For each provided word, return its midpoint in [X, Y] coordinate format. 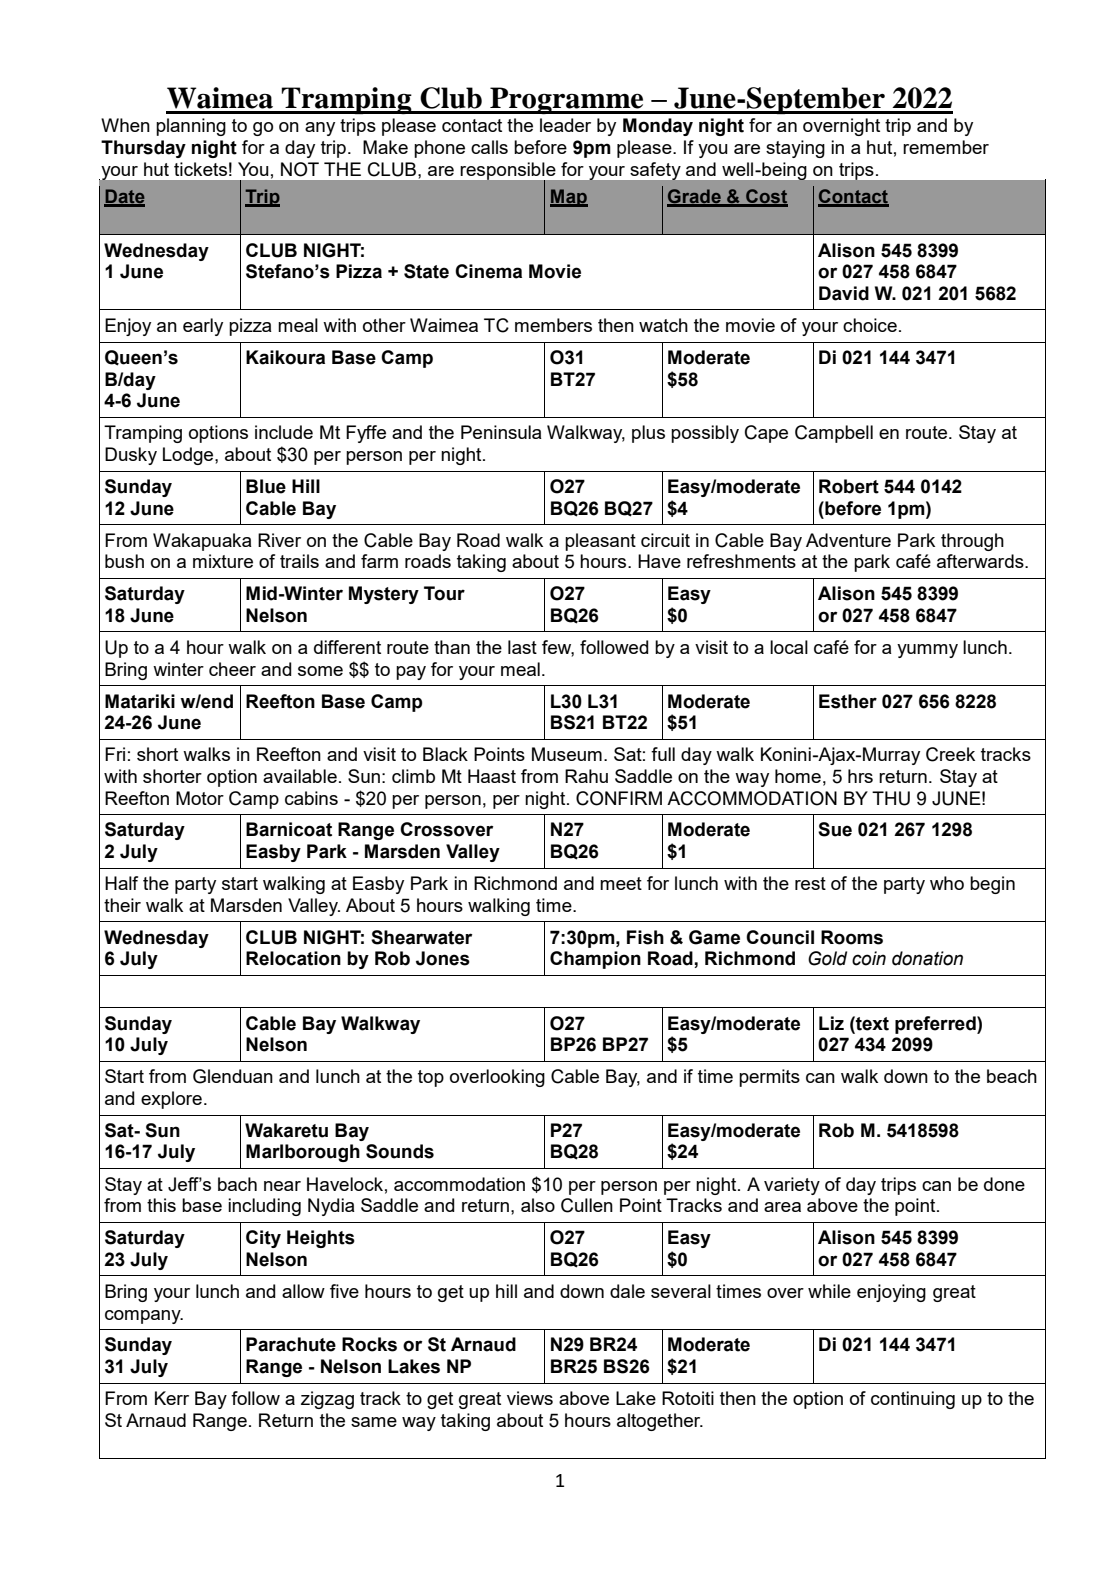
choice [870, 325]
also [538, 1205]
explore [171, 1100]
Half [121, 883]
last [522, 647]
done [1004, 1184]
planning [191, 127]
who [947, 883]
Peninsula [501, 432]
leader [565, 125]
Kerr [172, 1398]
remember [946, 147]
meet [621, 883]
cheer [232, 669]
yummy [927, 651]
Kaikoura [285, 357]
